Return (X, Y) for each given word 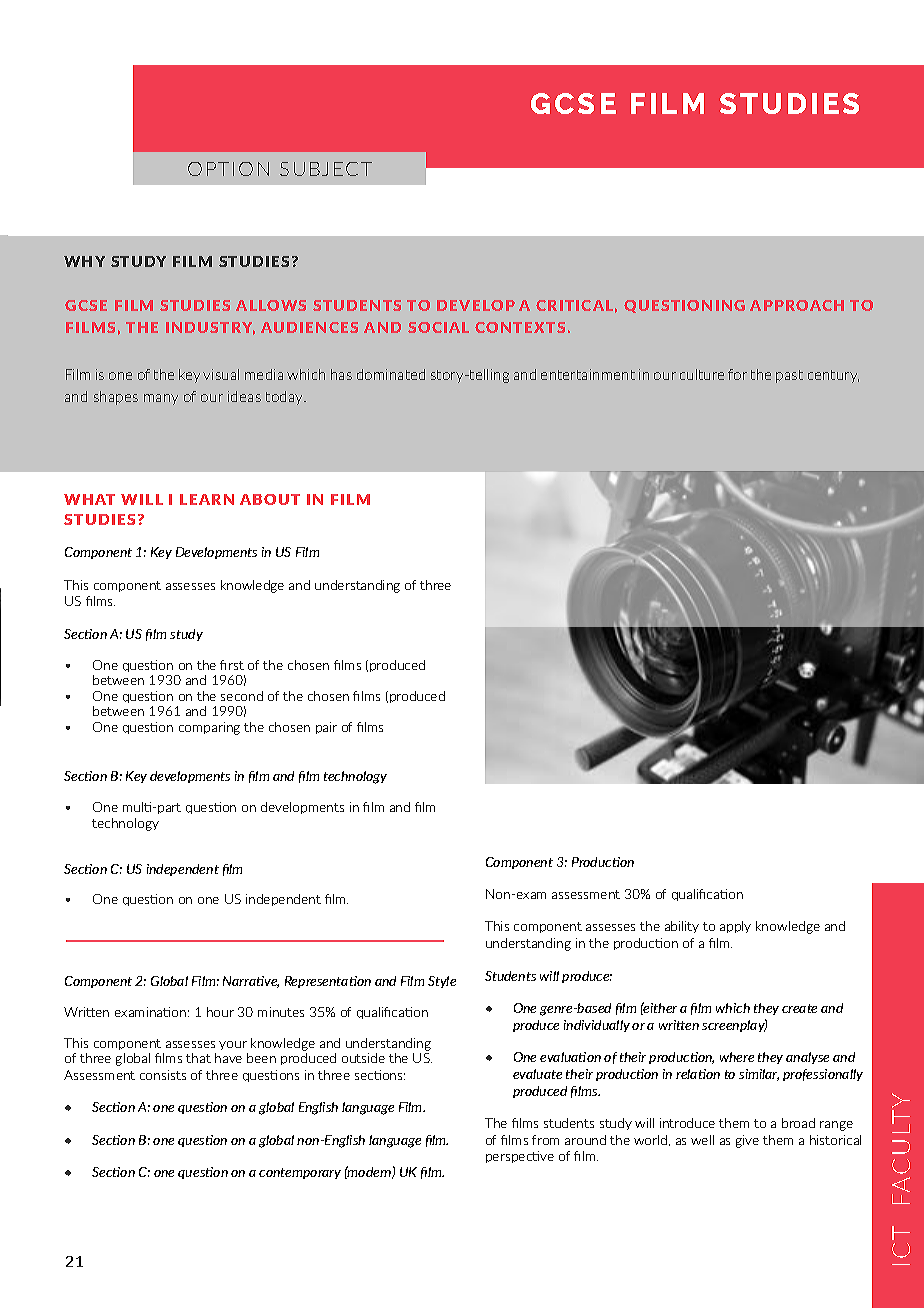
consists (163, 1075)
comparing (209, 728)
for (737, 374)
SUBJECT (326, 169)
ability (682, 927)
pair (326, 728)
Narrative (251, 982)
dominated (391, 374)
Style (442, 982)
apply (735, 927)
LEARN (207, 499)
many (161, 399)
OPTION (228, 169)
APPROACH (797, 305)
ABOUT (270, 499)
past (789, 376)
